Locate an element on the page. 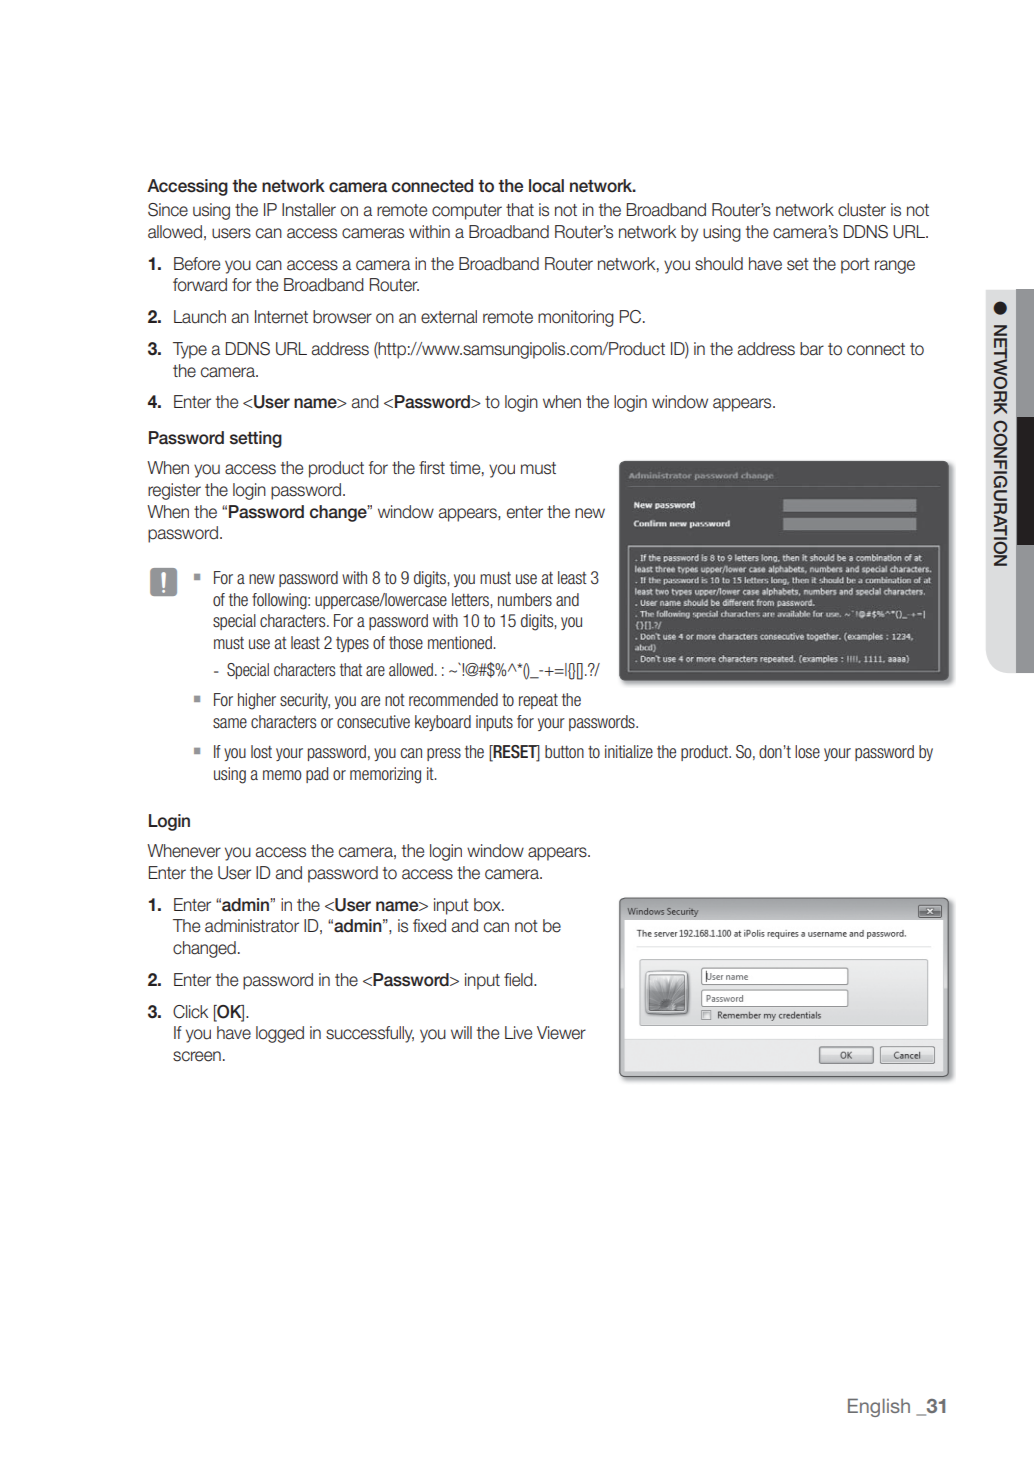 This image has width=1034, height=1460. higher is located at coordinates (257, 701).
